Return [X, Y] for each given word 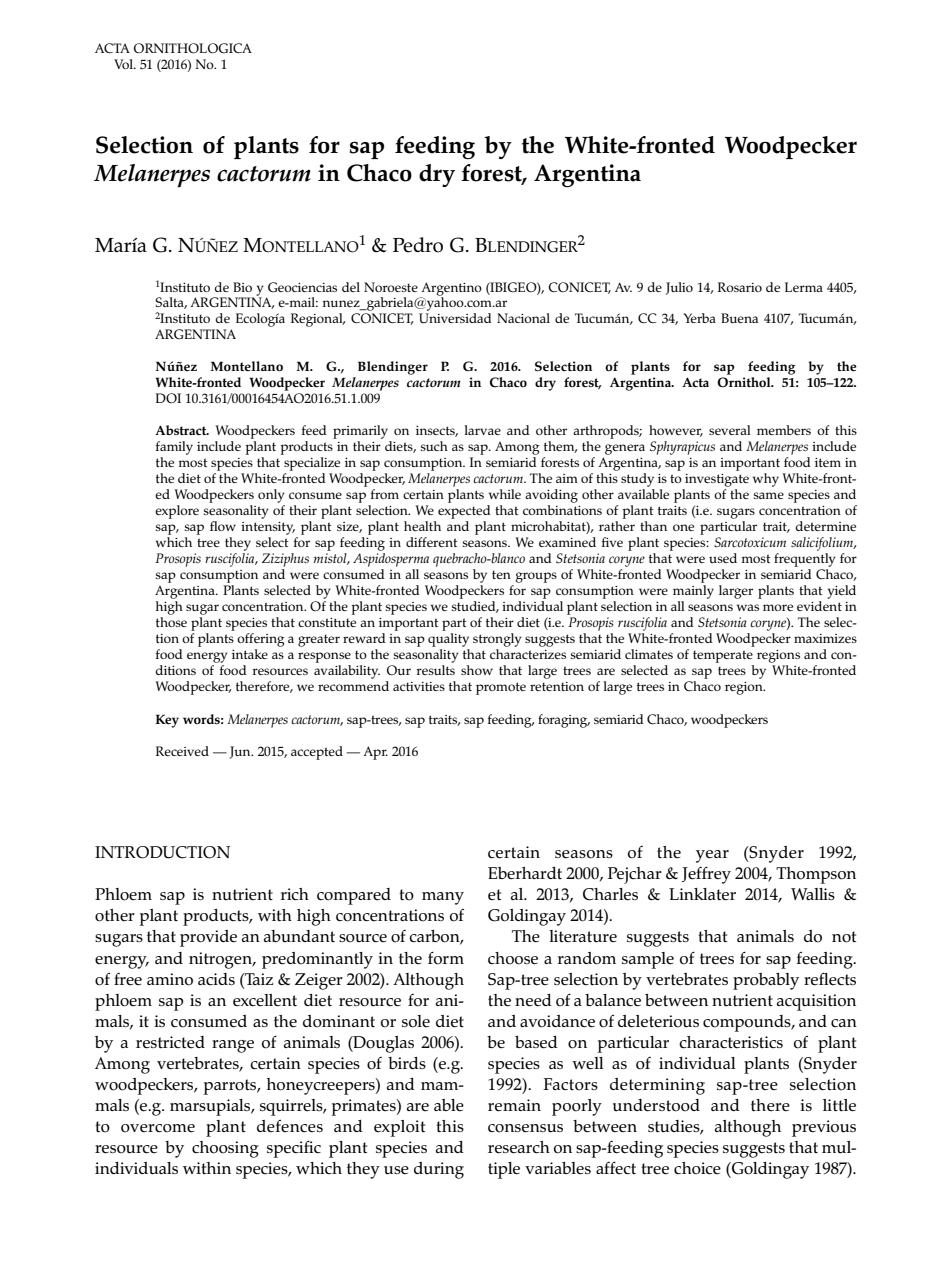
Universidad [455, 318]
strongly [497, 640]
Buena [739, 318]
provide [208, 938]
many [443, 898]
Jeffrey [706, 875]
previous [824, 1128]
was [748, 607]
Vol [124, 64]
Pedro [418, 245]
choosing [225, 1149]
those [171, 620]
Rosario [740, 287]
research [519, 1147]
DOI [168, 398]
